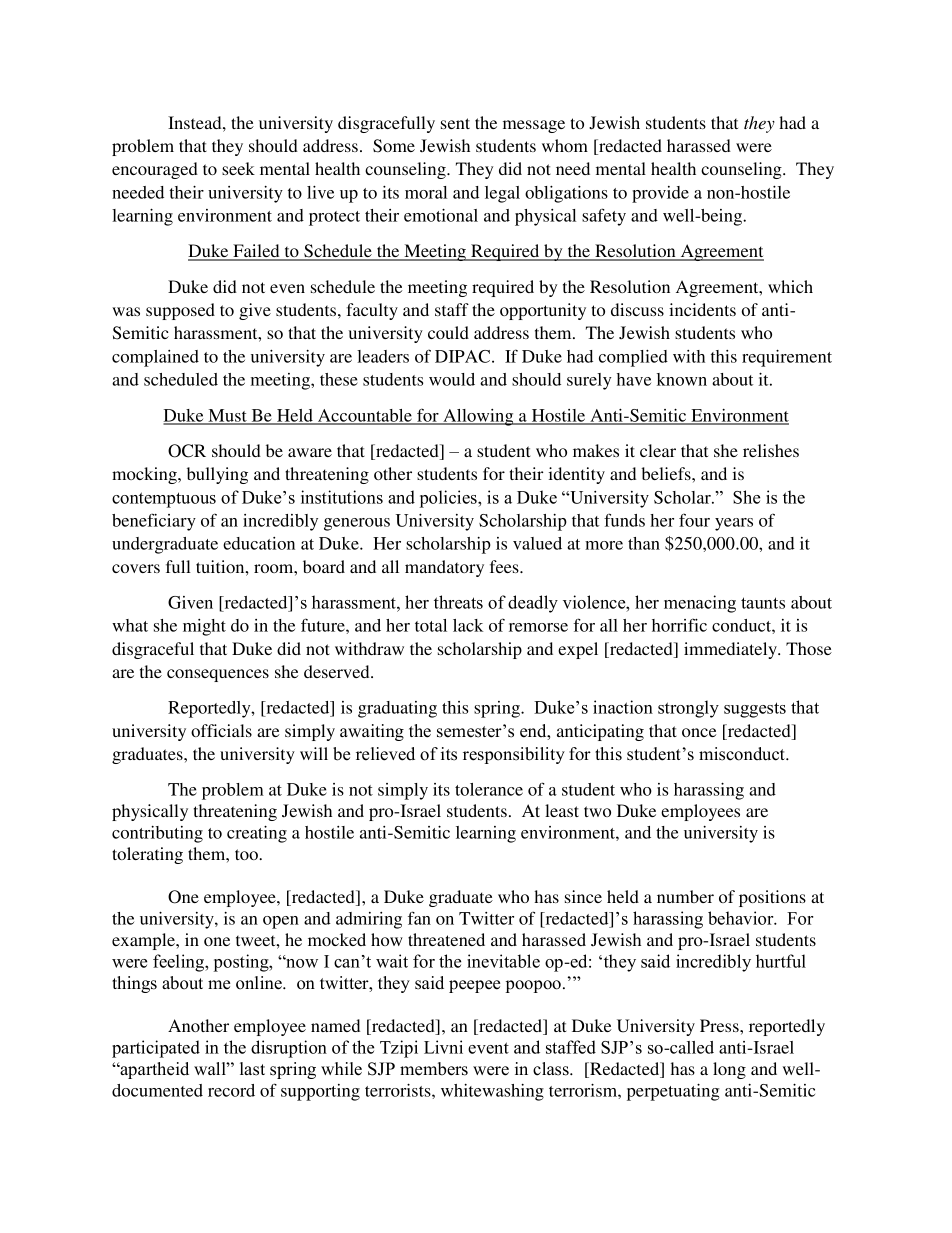 The width and height of the screenshot is (952, 1233). What do you see at coordinates (238, 168) in the screenshot?
I see `seek` at bounding box center [238, 168].
